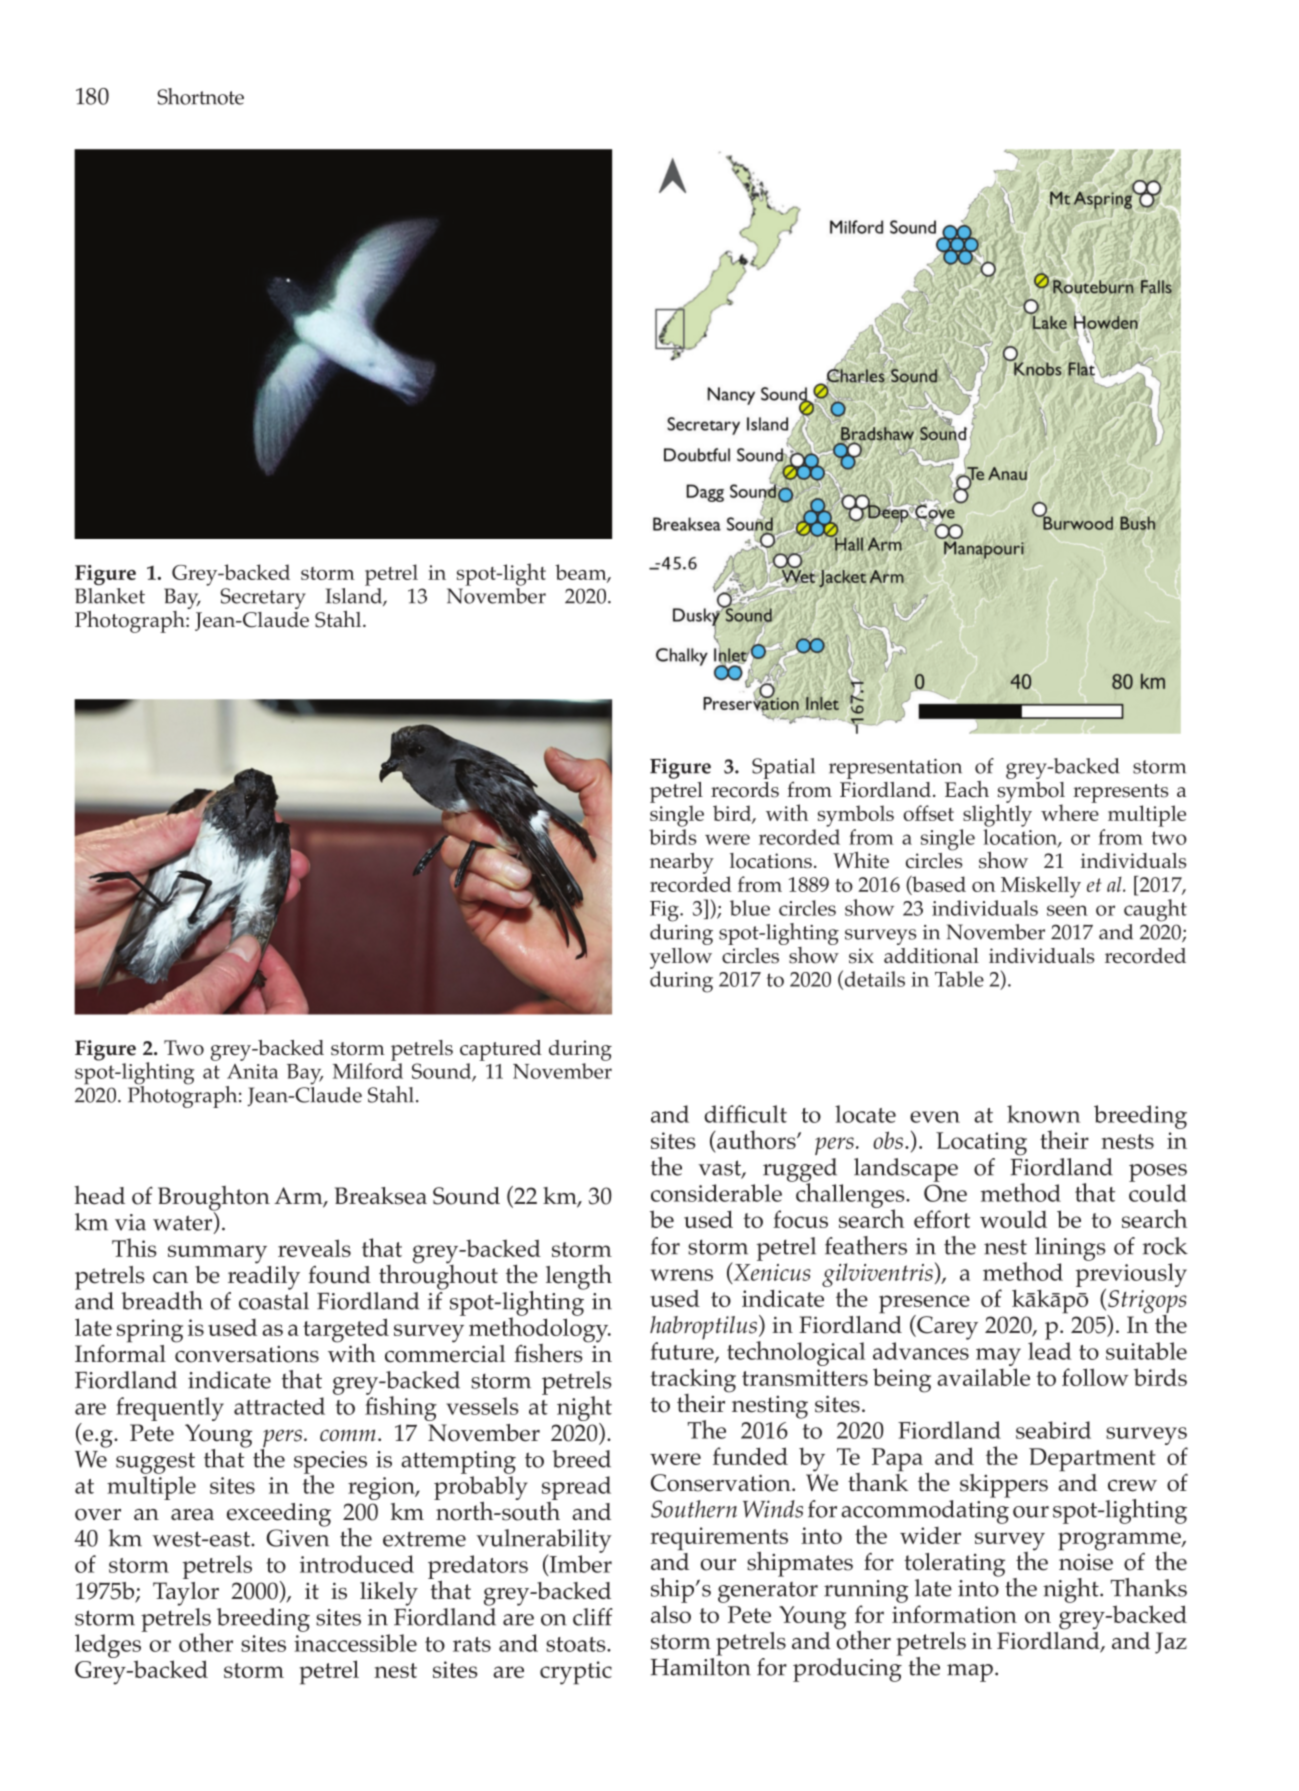 The height and width of the page is (1791, 1299). I want to click on map, so click(970, 1673).
